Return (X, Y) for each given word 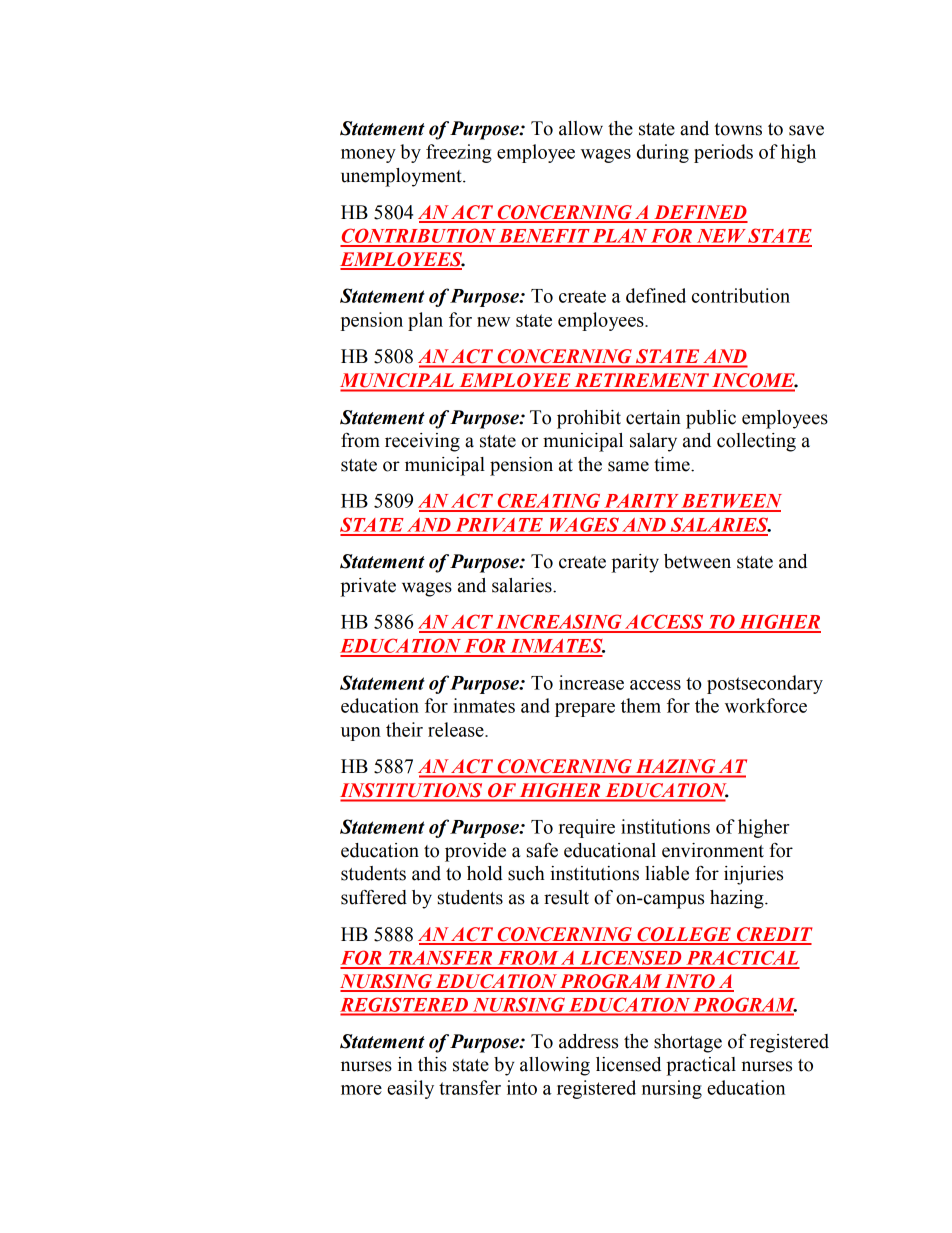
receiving (422, 442)
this (432, 1064)
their (404, 729)
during (663, 153)
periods (723, 153)
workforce (766, 705)
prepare (585, 710)
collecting (756, 442)
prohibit (589, 419)
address (588, 1041)
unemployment (402, 177)
